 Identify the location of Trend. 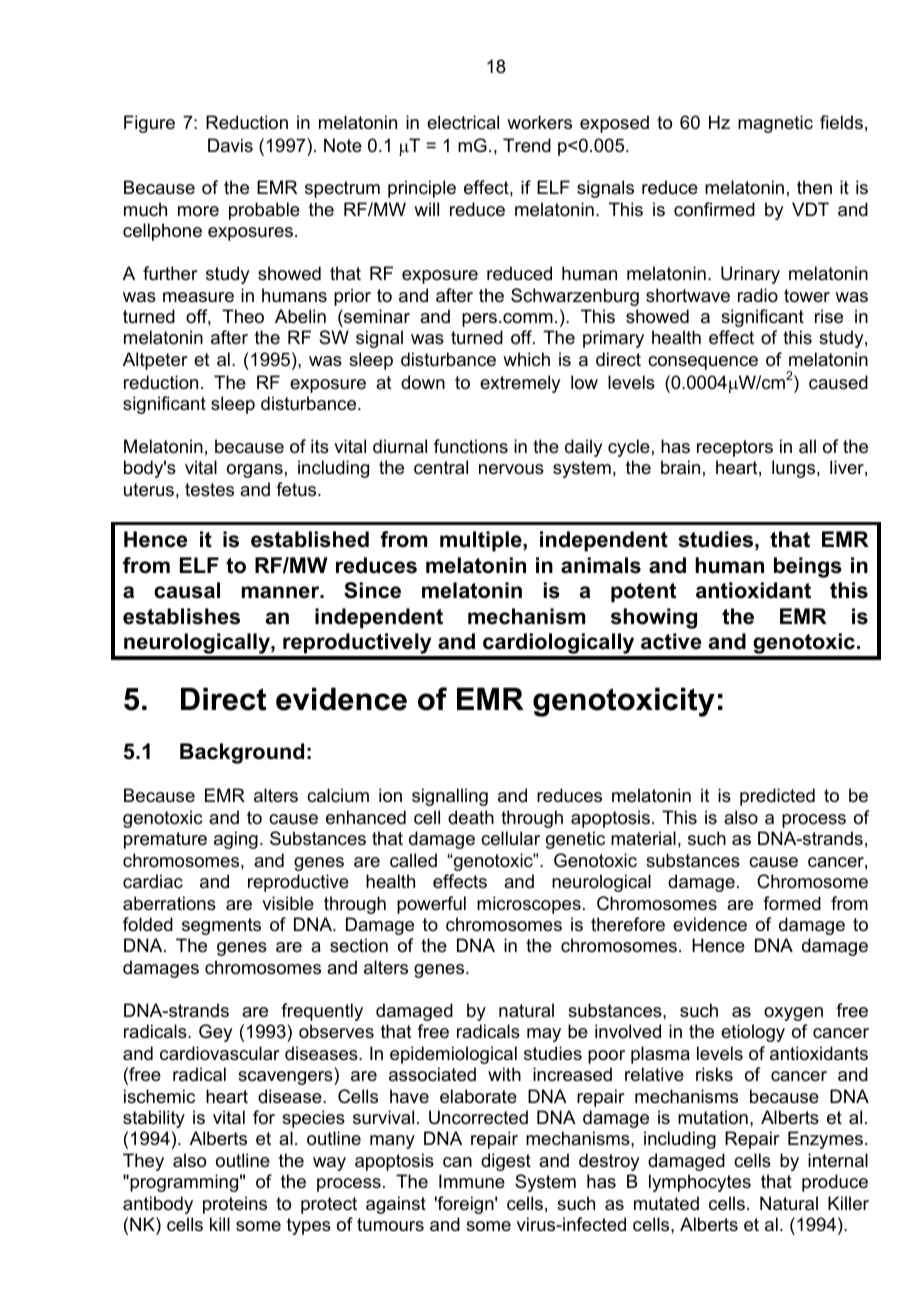
(527, 145).
